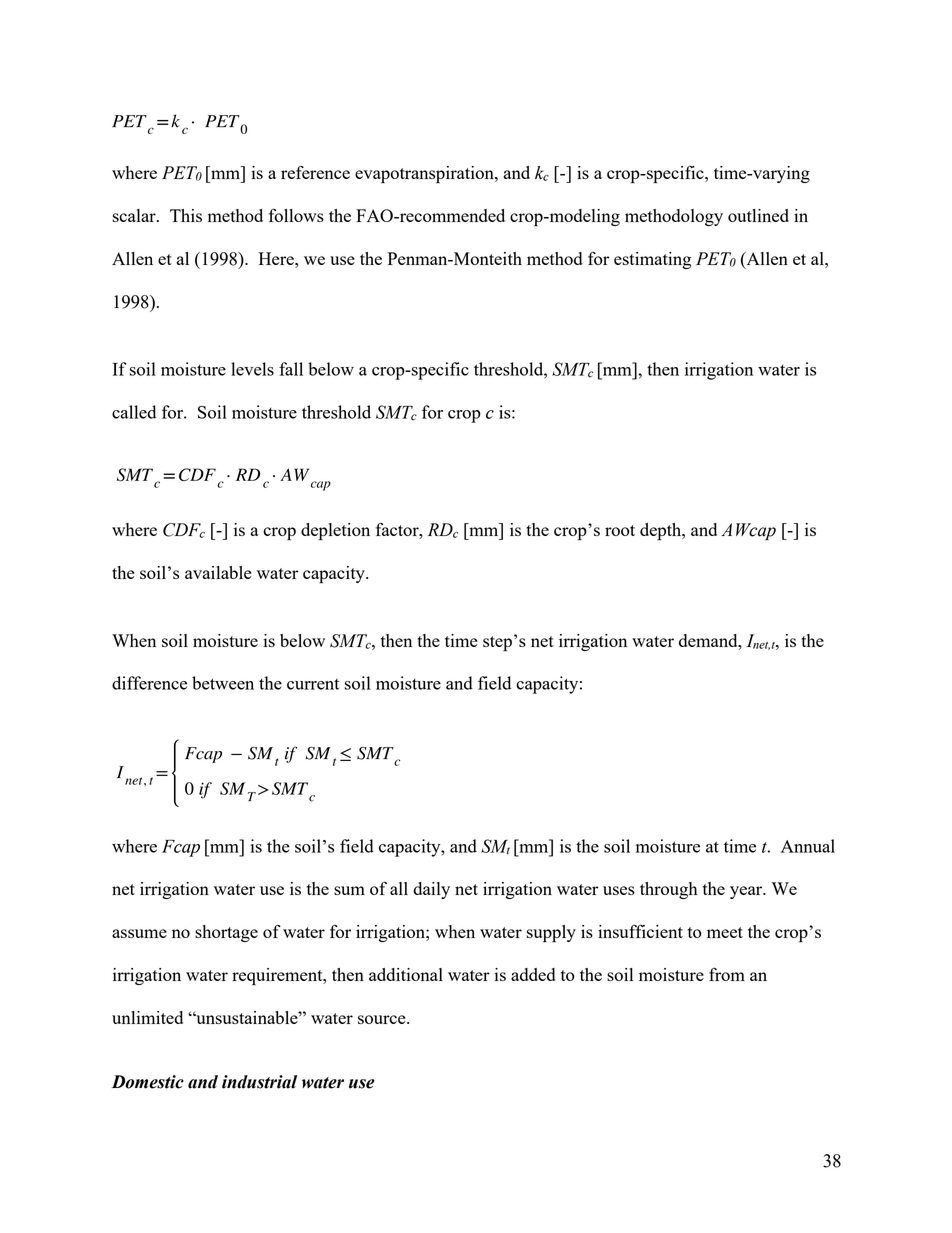  I want to click on industrial, so click(259, 1082).
